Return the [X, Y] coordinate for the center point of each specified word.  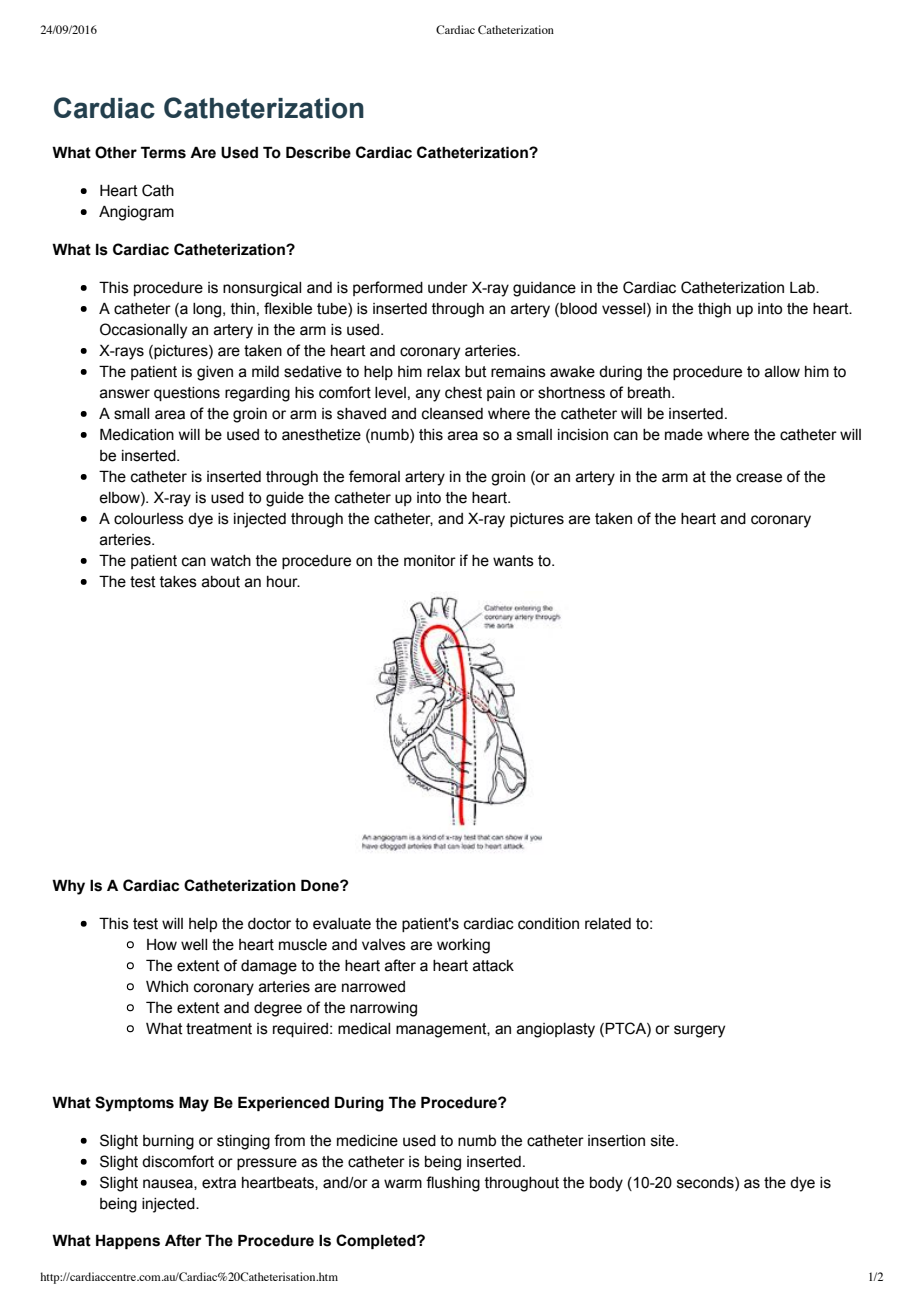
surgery [699, 1031]
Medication [137, 434]
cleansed [452, 414]
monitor [430, 561]
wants [513, 561]
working [463, 946]
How [162, 945]
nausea [169, 1184]
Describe [318, 152]
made [684, 435]
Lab [803, 288]
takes [178, 582]
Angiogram [136, 213]
